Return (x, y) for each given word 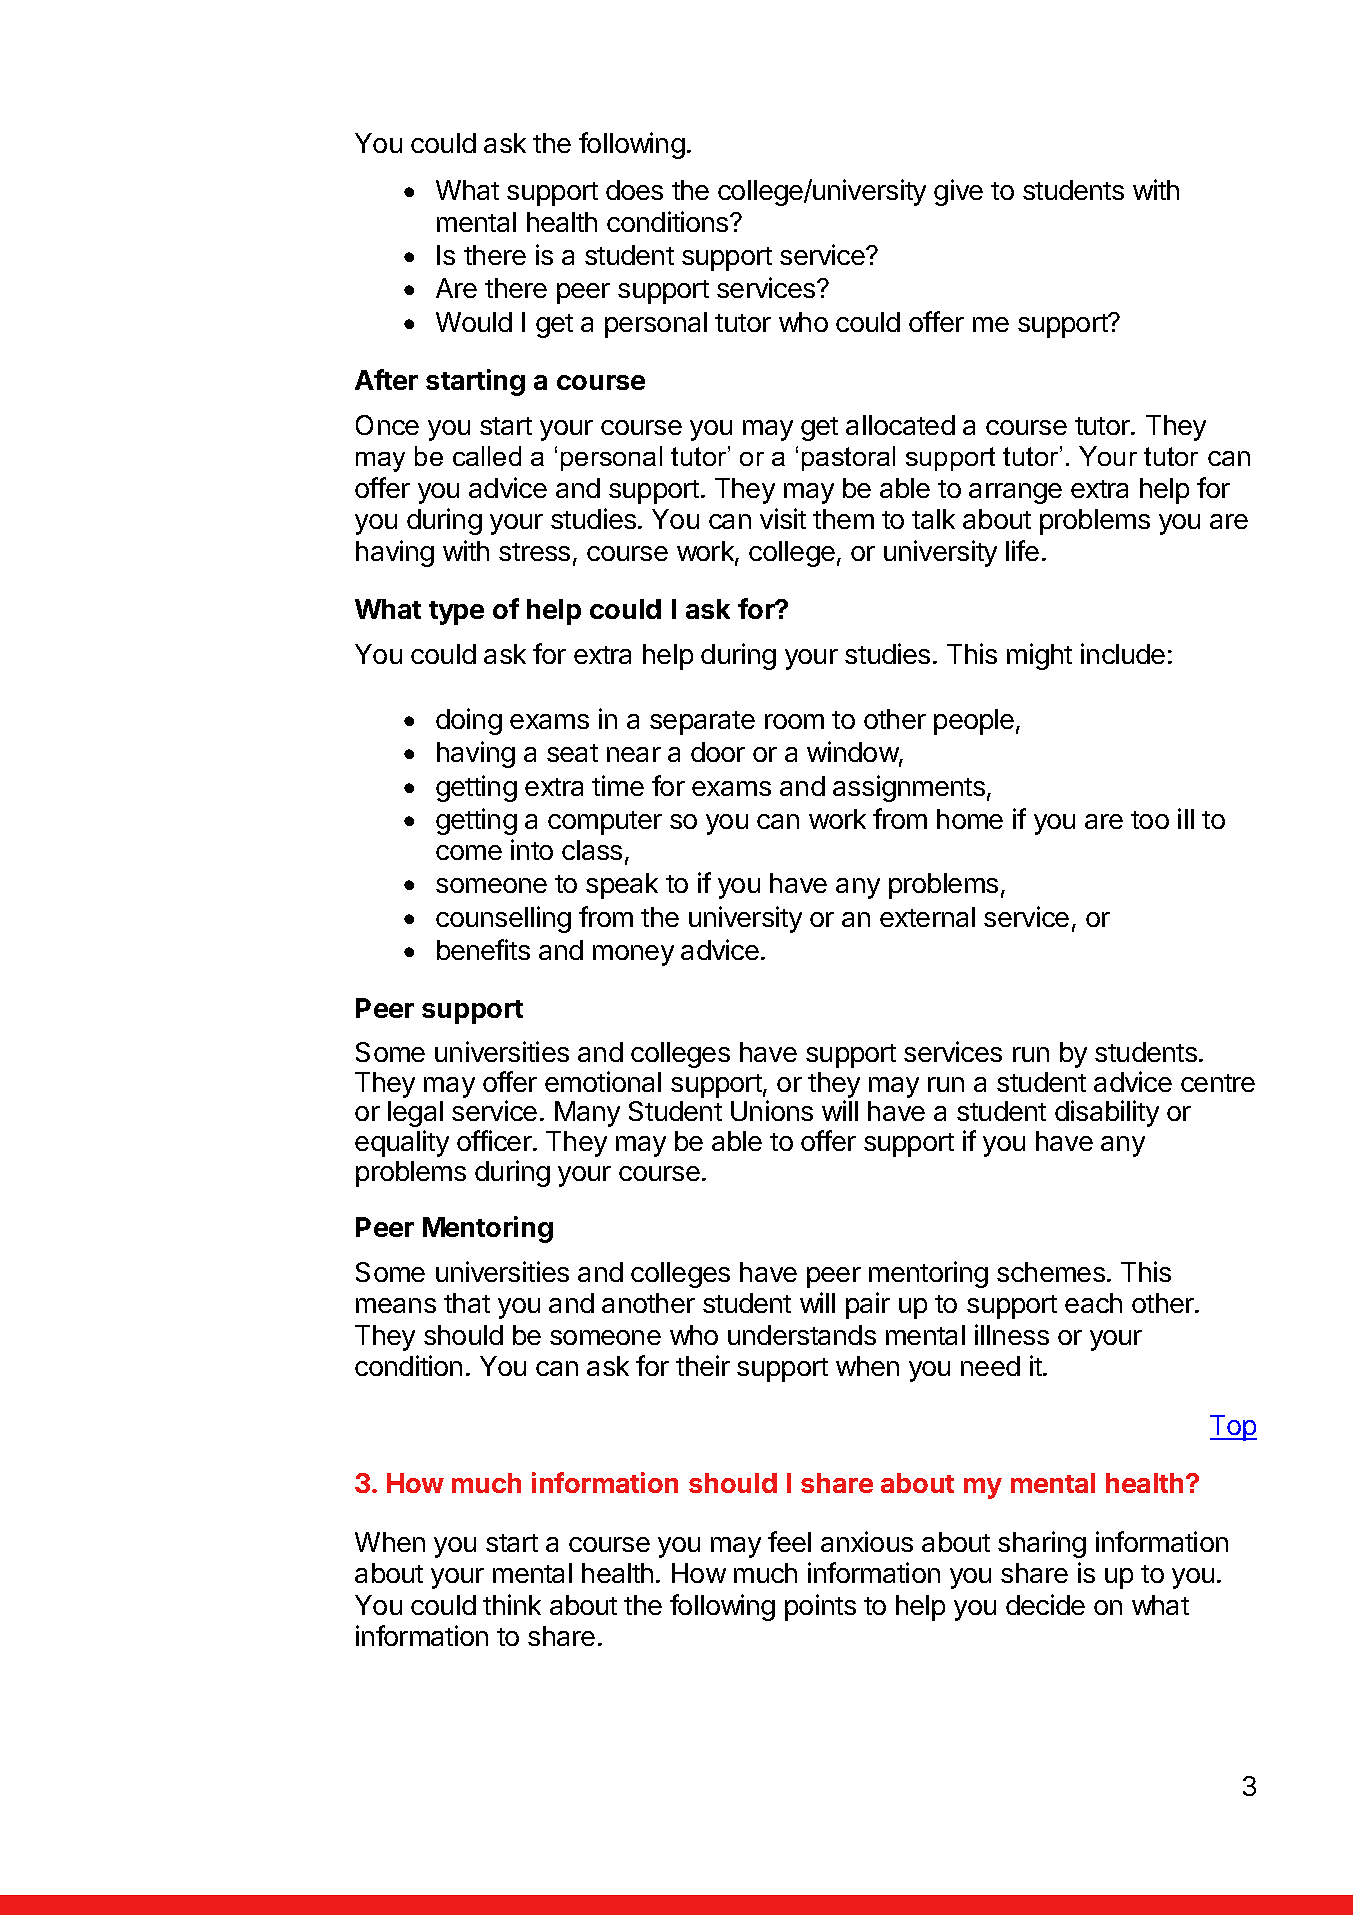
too (1150, 820)
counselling (503, 919)
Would (474, 322)
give (958, 192)
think (512, 1604)
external (927, 917)
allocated (900, 425)
